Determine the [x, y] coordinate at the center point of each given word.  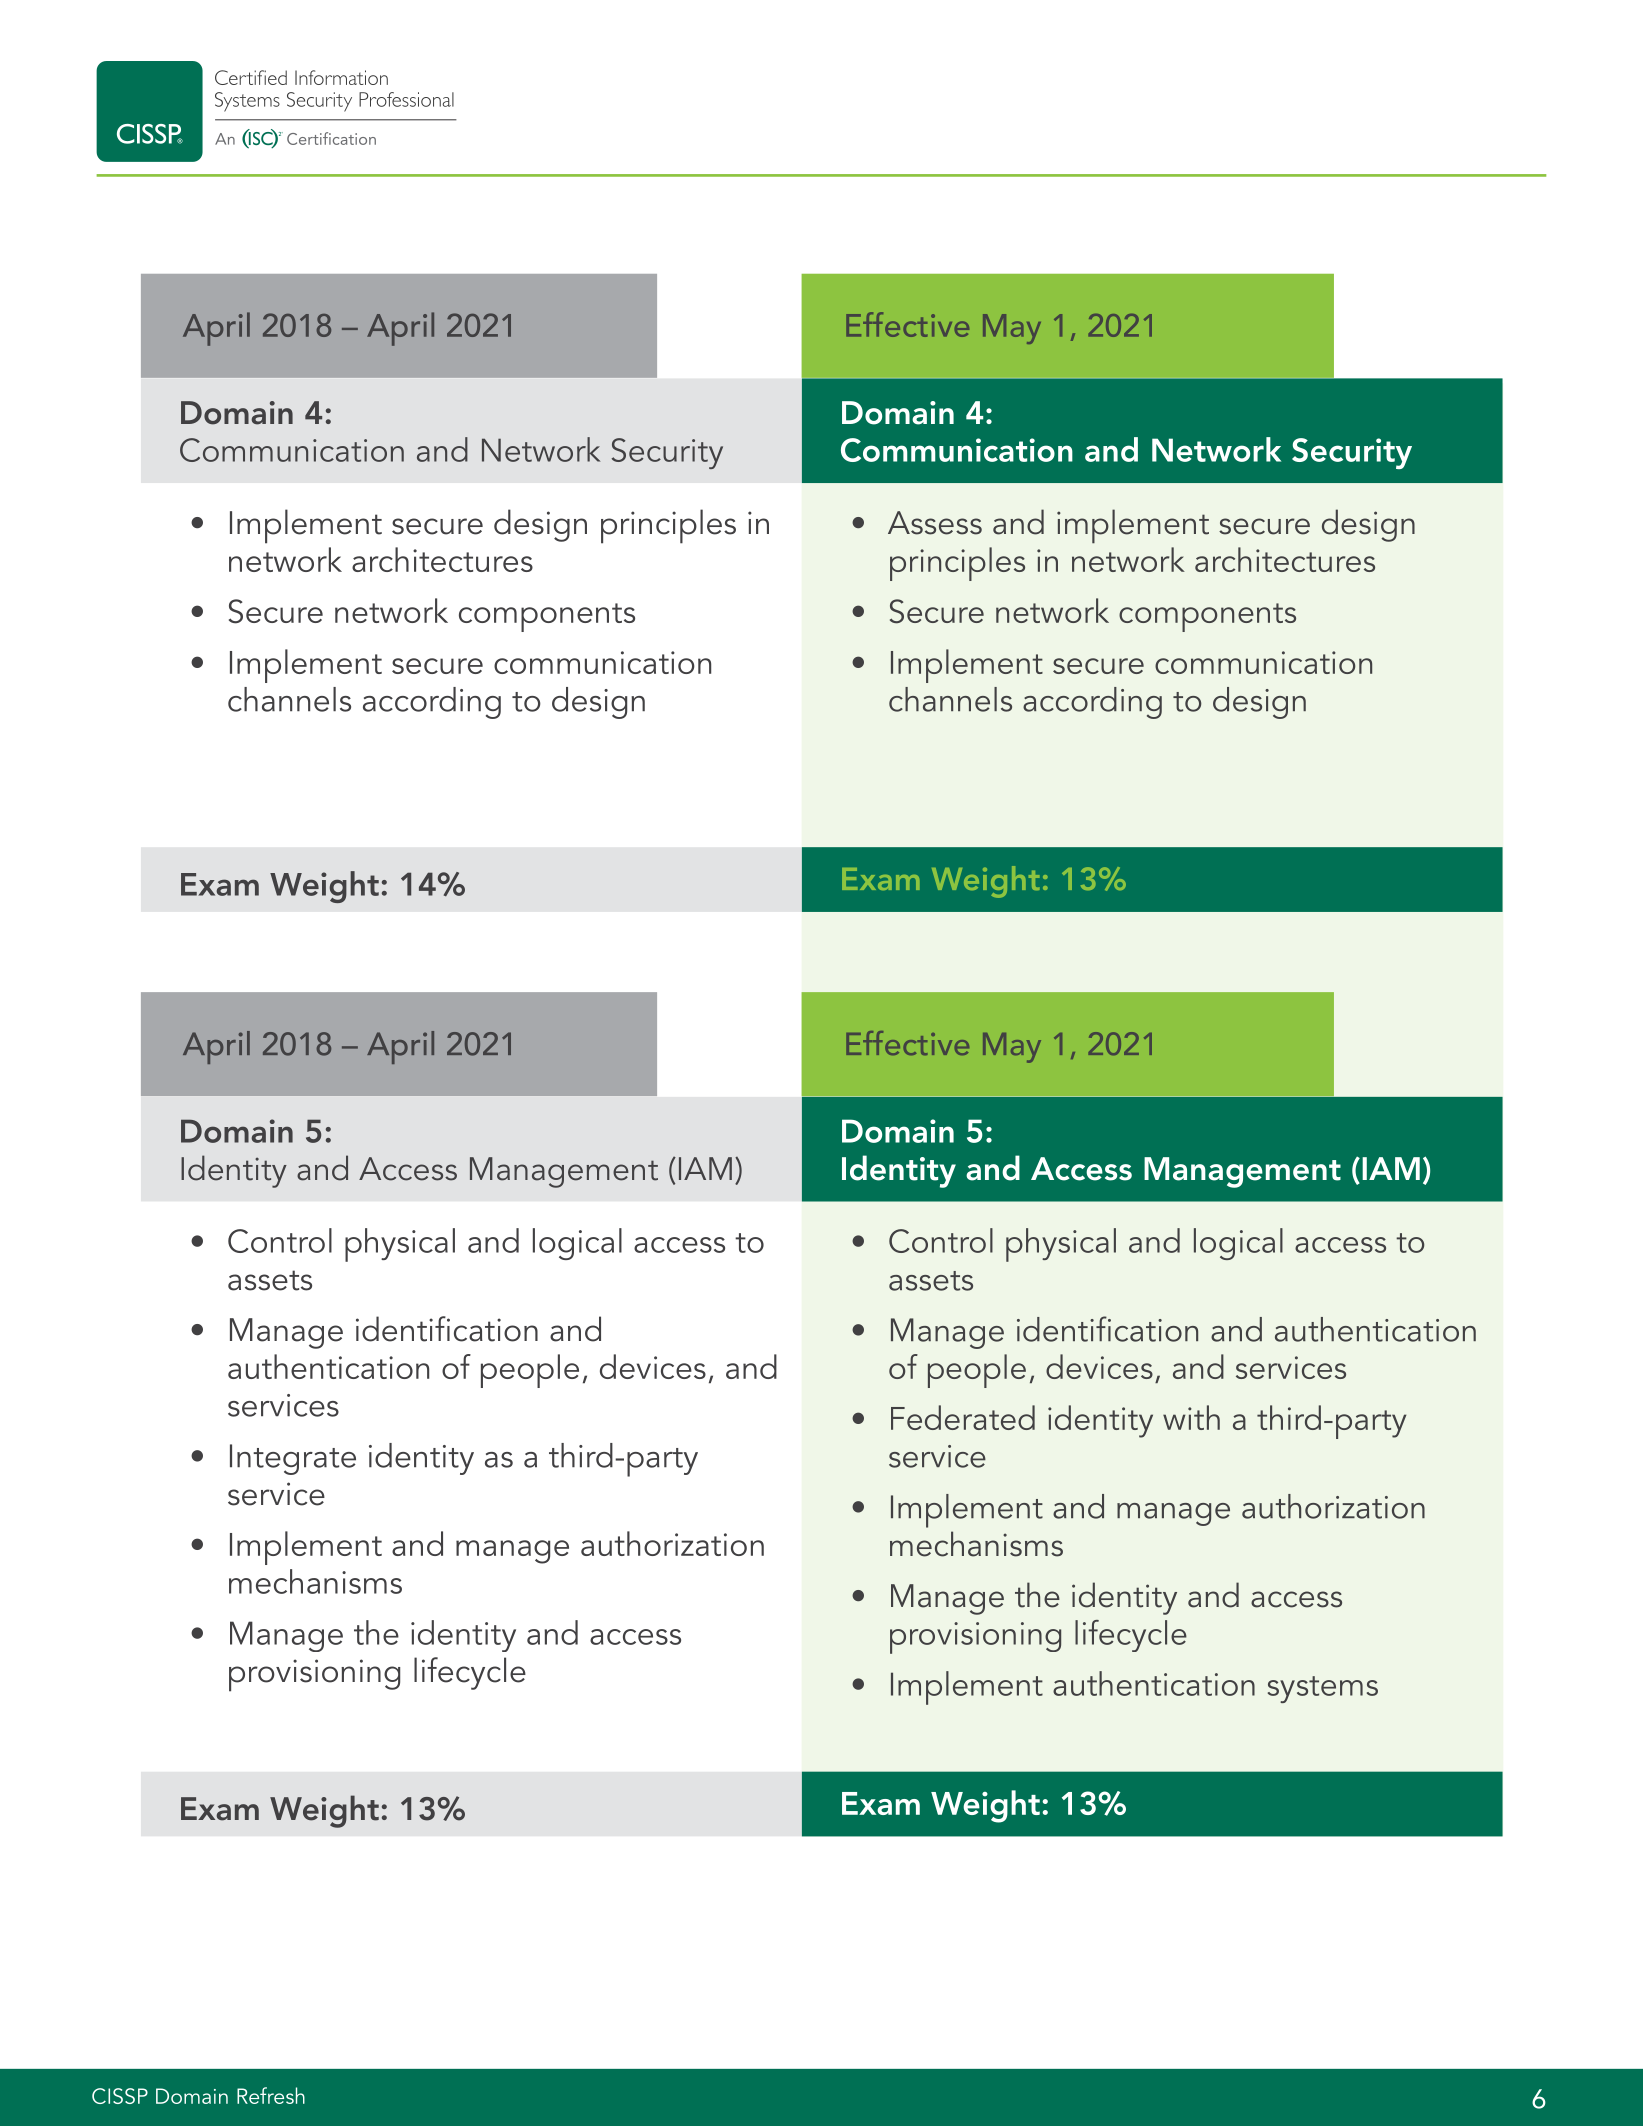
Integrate [293, 1459]
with [1191, 1417]
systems [1323, 1689]
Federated [963, 1417]
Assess [935, 523]
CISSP [120, 2096]
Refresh [271, 2095]
